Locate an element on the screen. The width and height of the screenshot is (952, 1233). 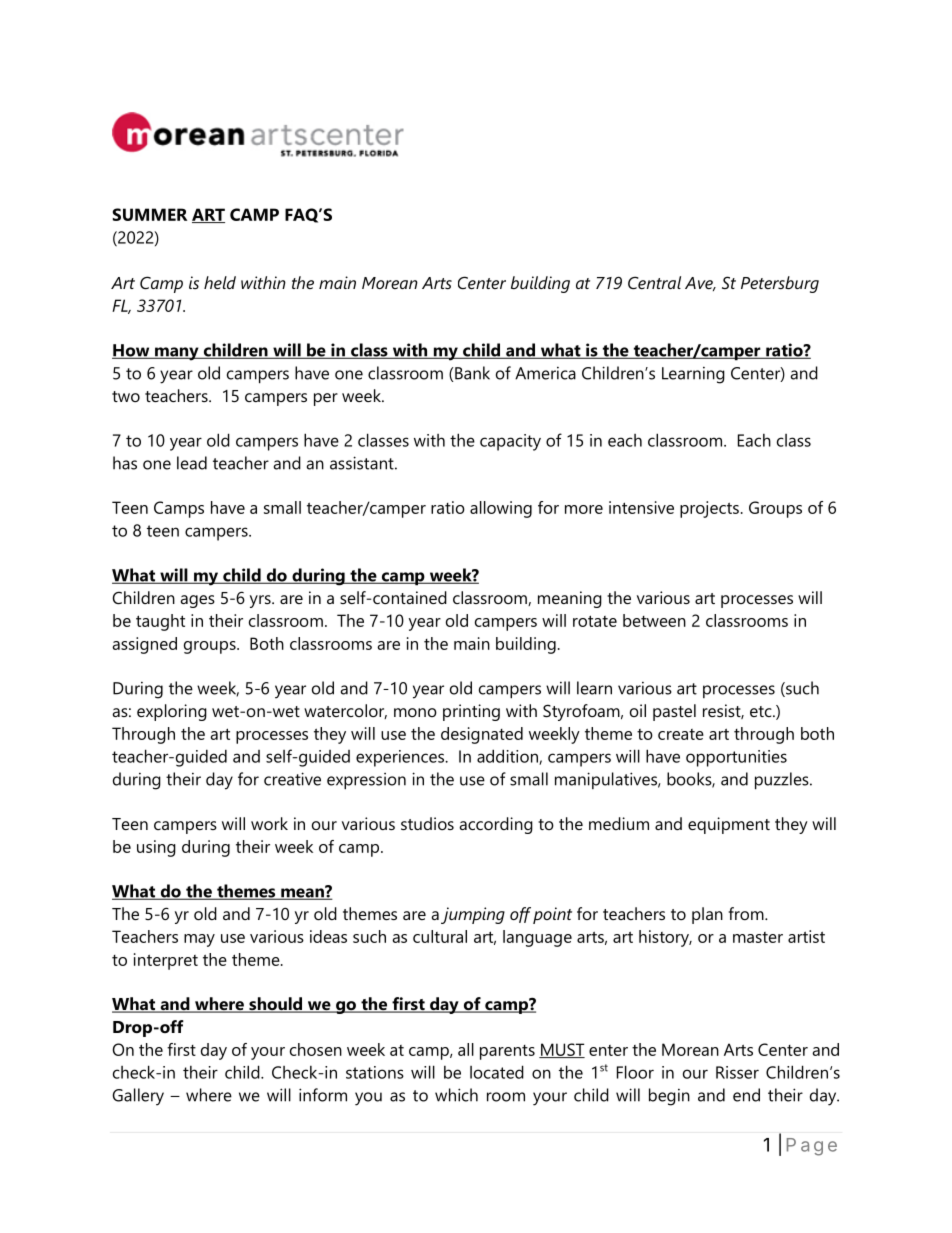
located is located at coordinates (497, 1072).
